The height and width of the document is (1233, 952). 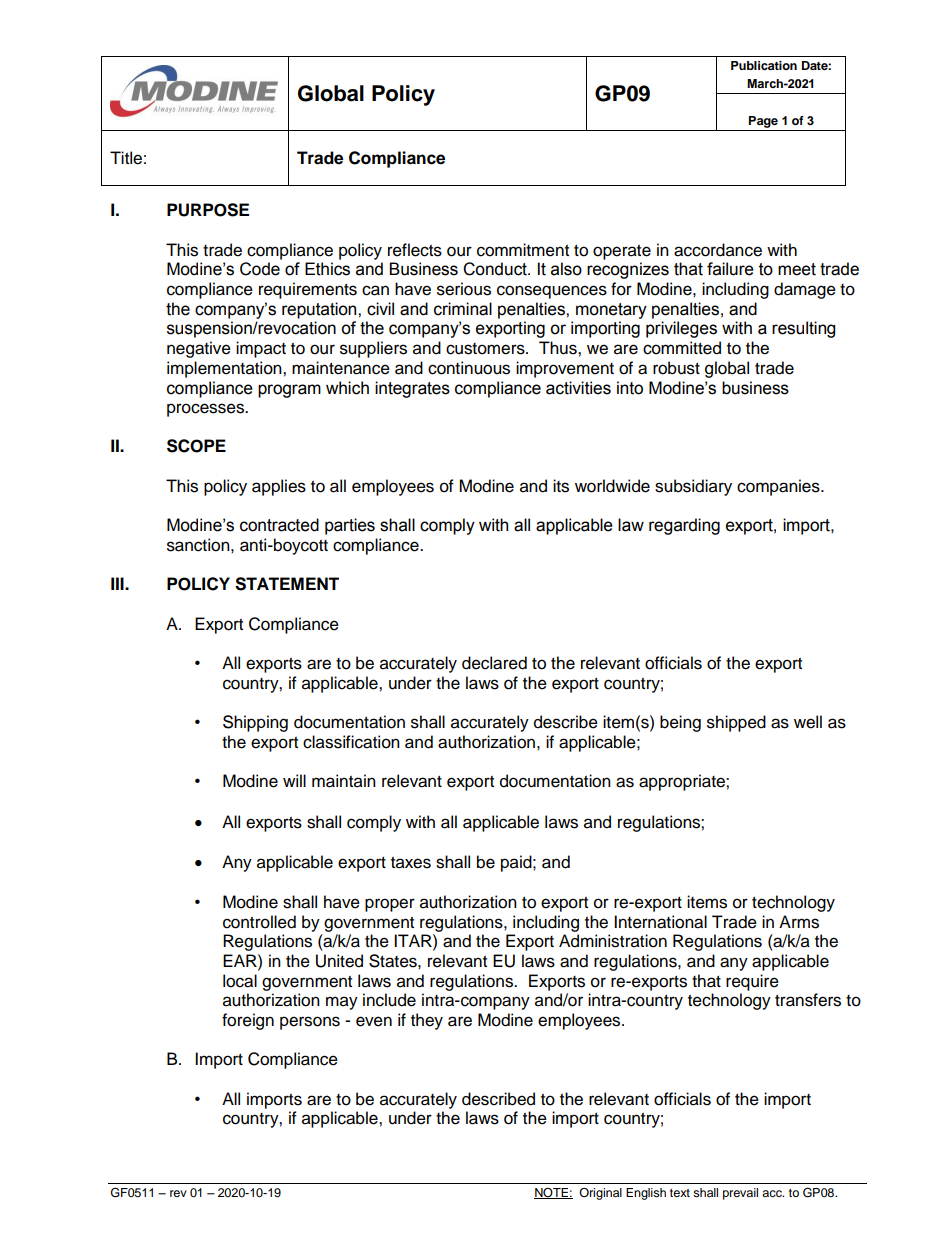 What do you see at coordinates (683, 782) in the document?
I see `appropriate` at bounding box center [683, 782].
